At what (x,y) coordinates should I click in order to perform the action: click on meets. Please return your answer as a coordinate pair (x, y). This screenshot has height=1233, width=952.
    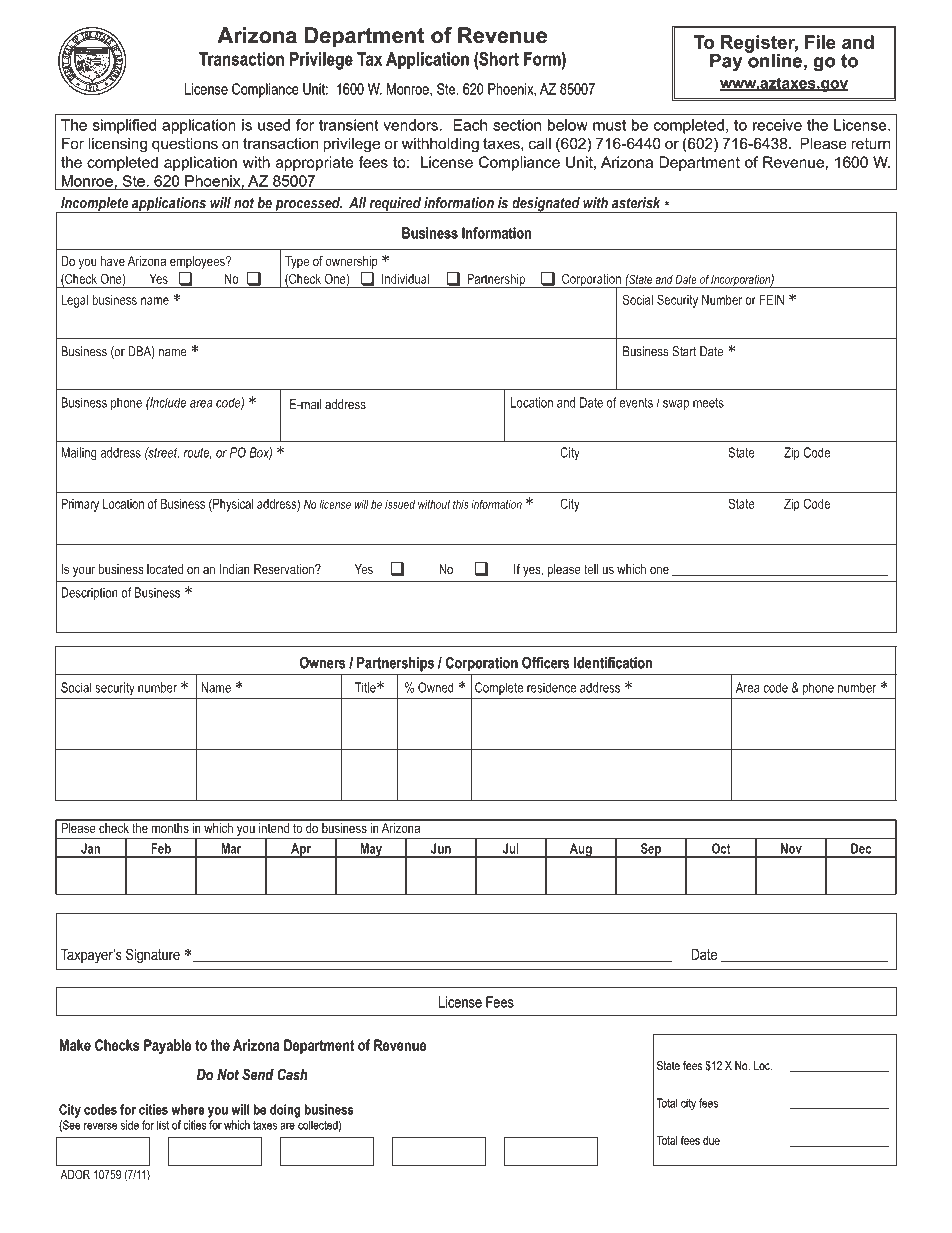
    Looking at the image, I should click on (708, 403).
